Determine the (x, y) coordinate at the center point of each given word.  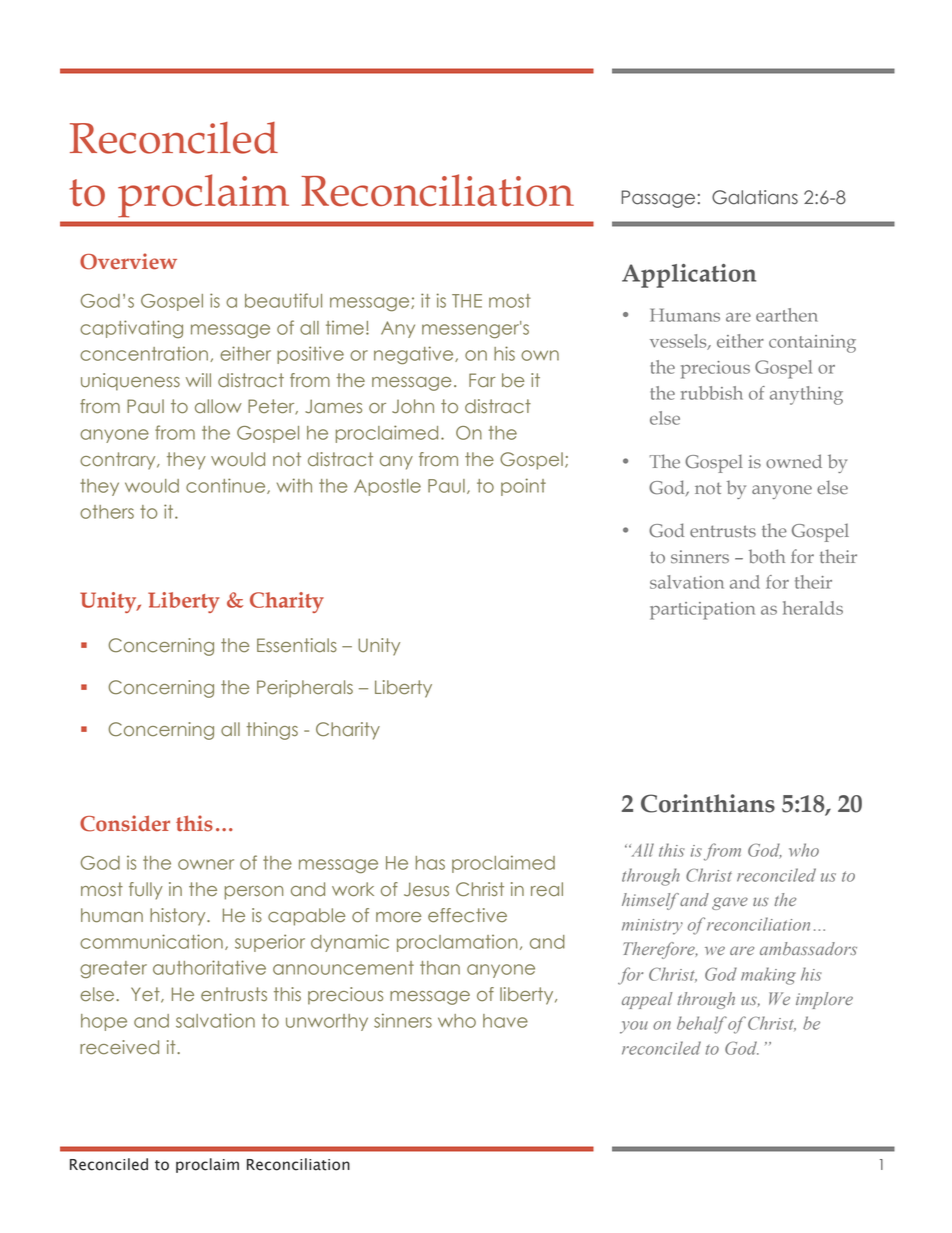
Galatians (755, 197)
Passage (658, 199)
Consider (125, 823)
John (413, 406)
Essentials (297, 645)
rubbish (712, 393)
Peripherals (305, 689)
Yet (146, 995)
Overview (128, 261)
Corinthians (708, 803)
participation (702, 611)
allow (218, 406)
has (430, 863)
